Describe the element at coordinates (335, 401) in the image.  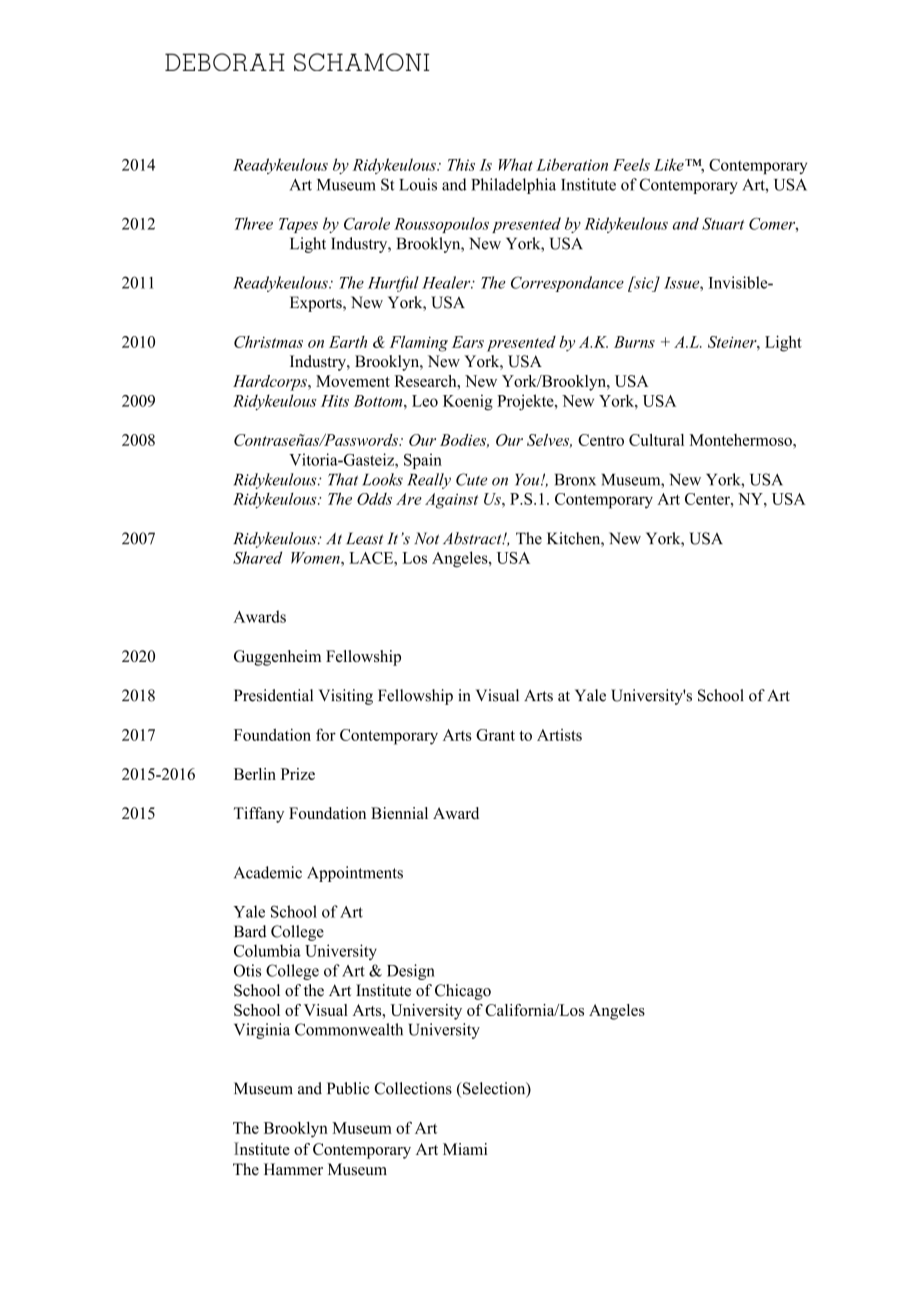
I see `Hits` at that location.
